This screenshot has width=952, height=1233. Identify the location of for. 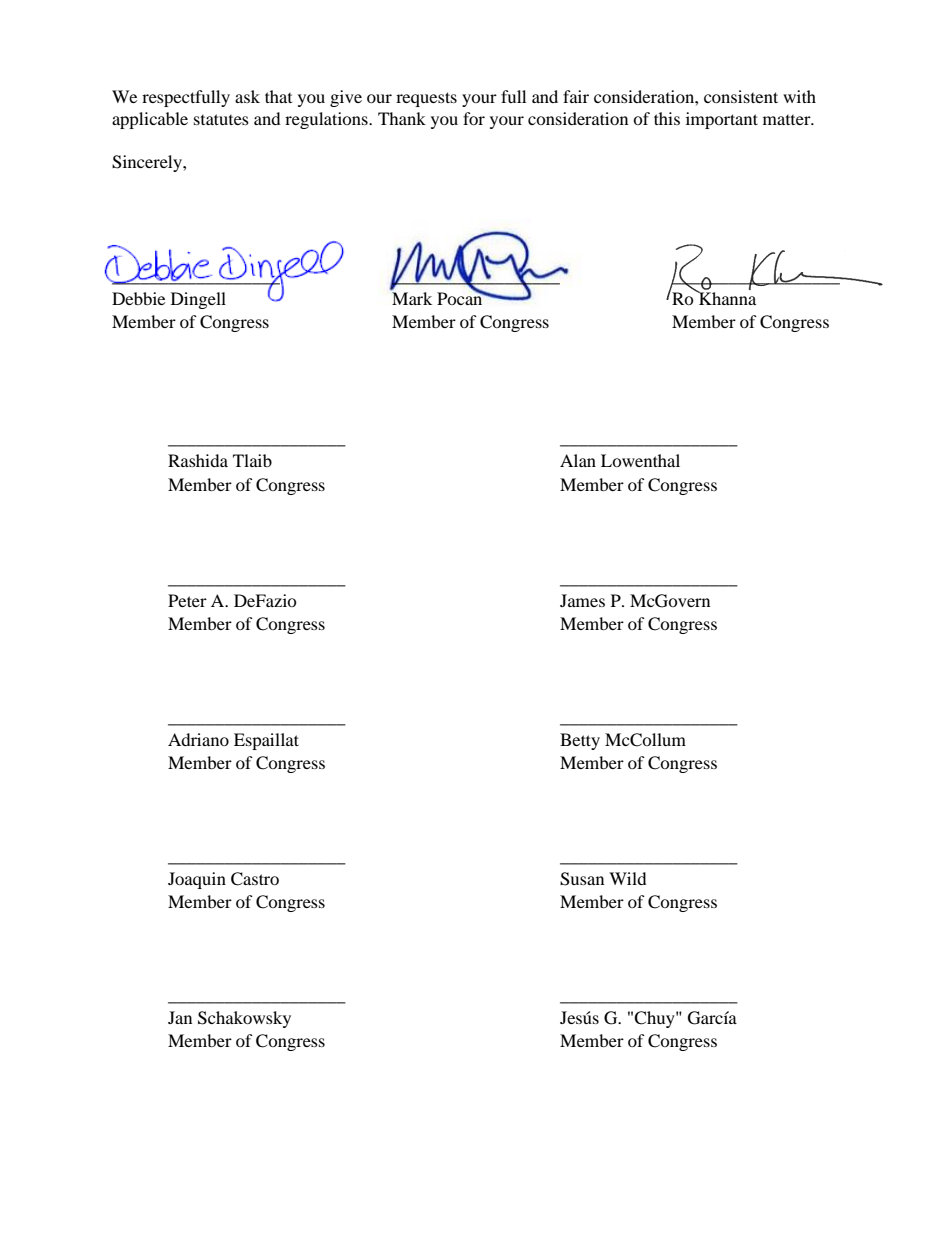
(474, 118).
